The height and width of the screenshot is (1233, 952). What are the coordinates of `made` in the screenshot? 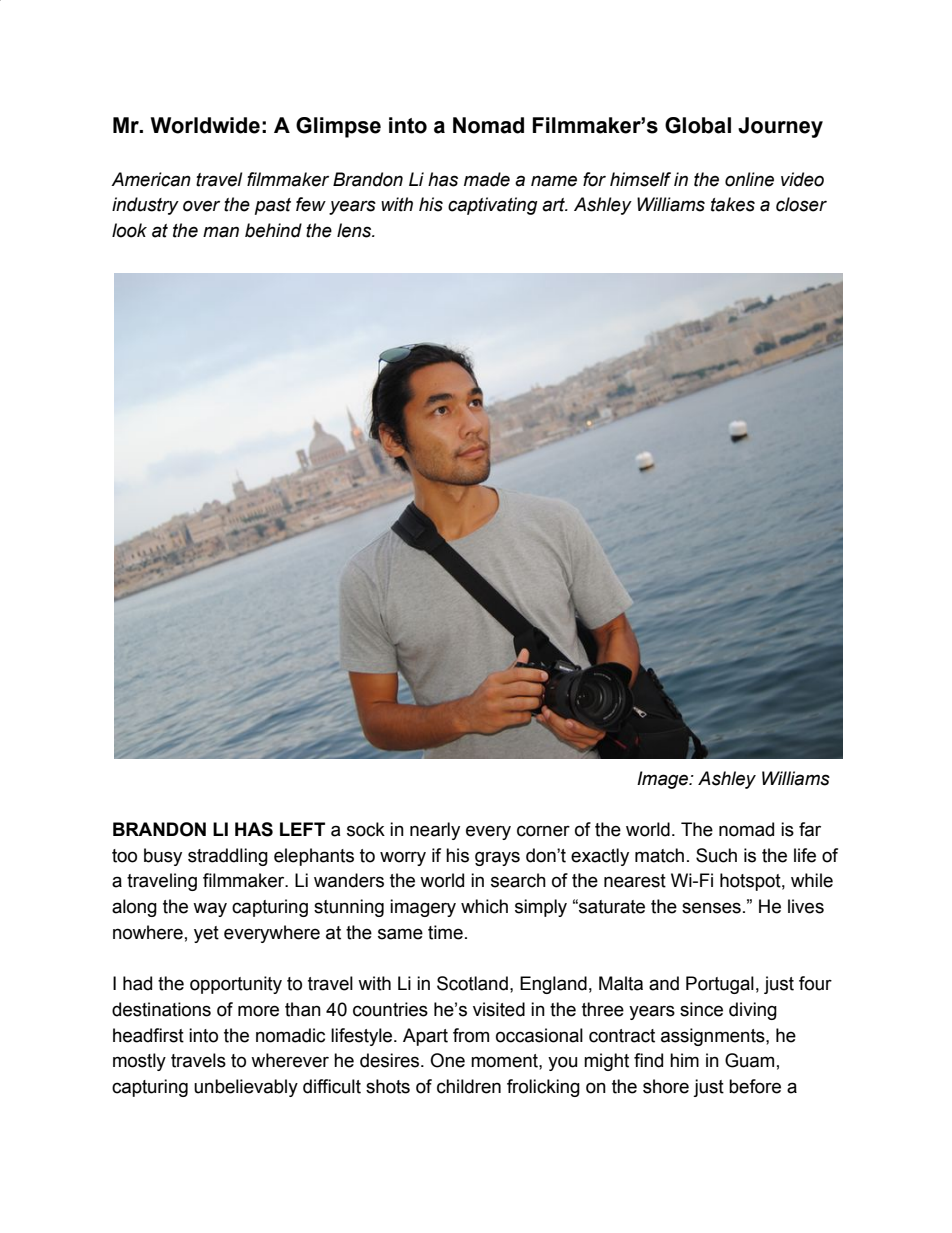 It's located at (487, 179).
